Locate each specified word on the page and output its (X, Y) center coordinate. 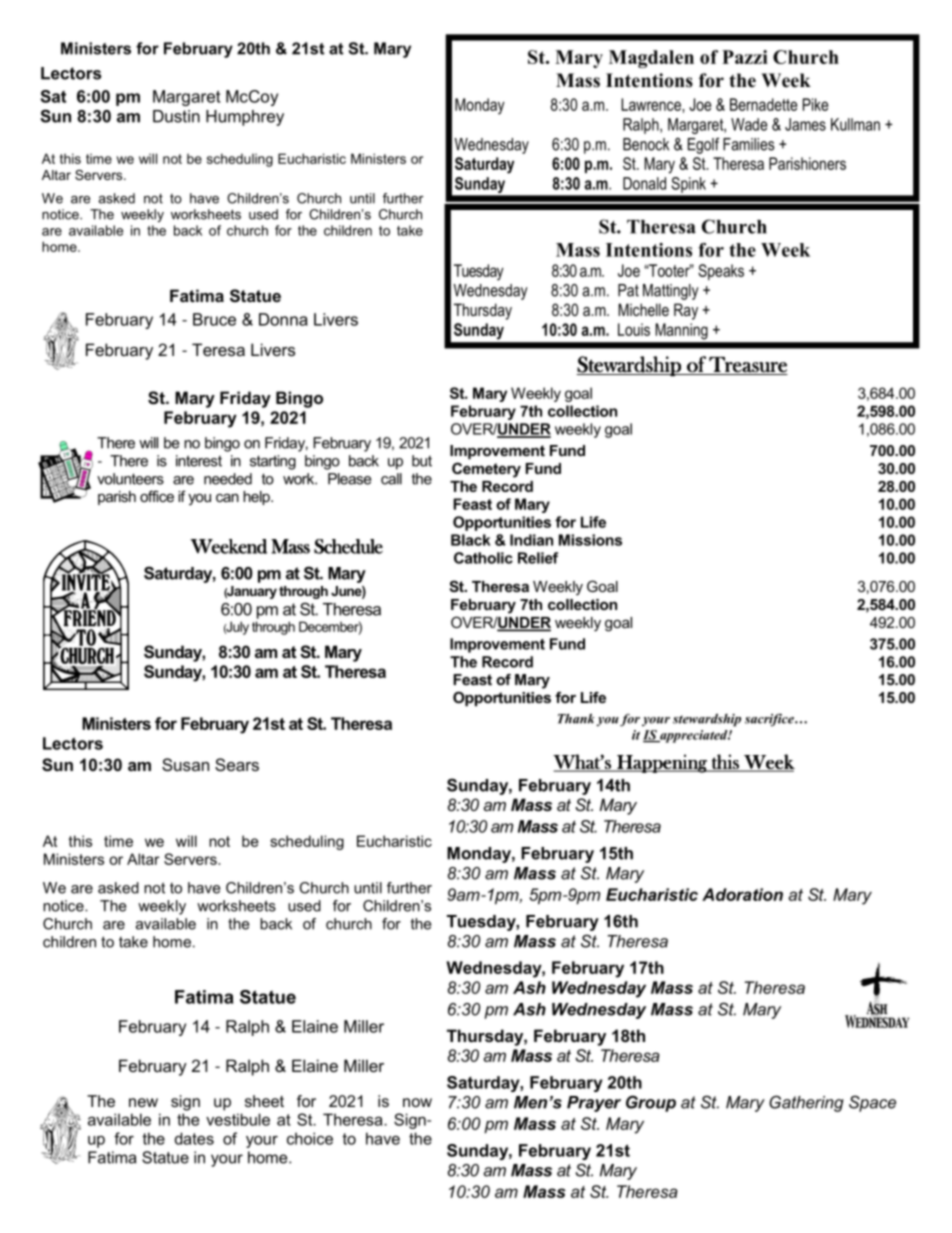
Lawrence (652, 104)
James (805, 124)
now (417, 1102)
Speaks (721, 272)
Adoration (742, 894)
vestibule (238, 1119)
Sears (237, 764)
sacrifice (770, 720)
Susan (185, 764)
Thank (576, 718)
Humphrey (245, 118)
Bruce (214, 319)
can (227, 497)
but (422, 461)
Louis (634, 329)
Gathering (806, 1103)
